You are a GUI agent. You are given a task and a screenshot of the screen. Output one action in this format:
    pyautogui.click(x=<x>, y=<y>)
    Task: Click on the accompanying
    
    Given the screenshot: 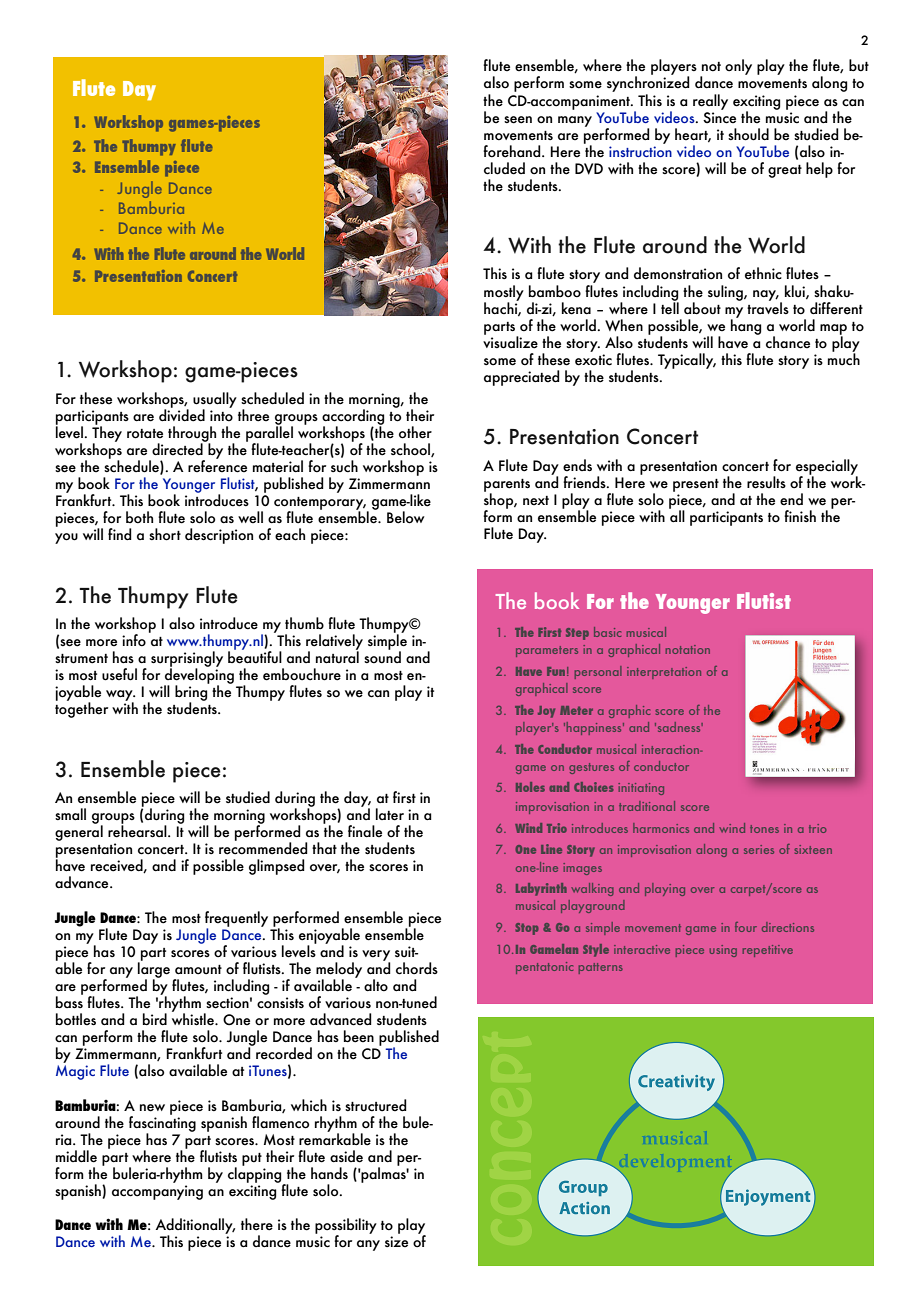 What is the action you would take?
    pyautogui.click(x=157, y=1192)
